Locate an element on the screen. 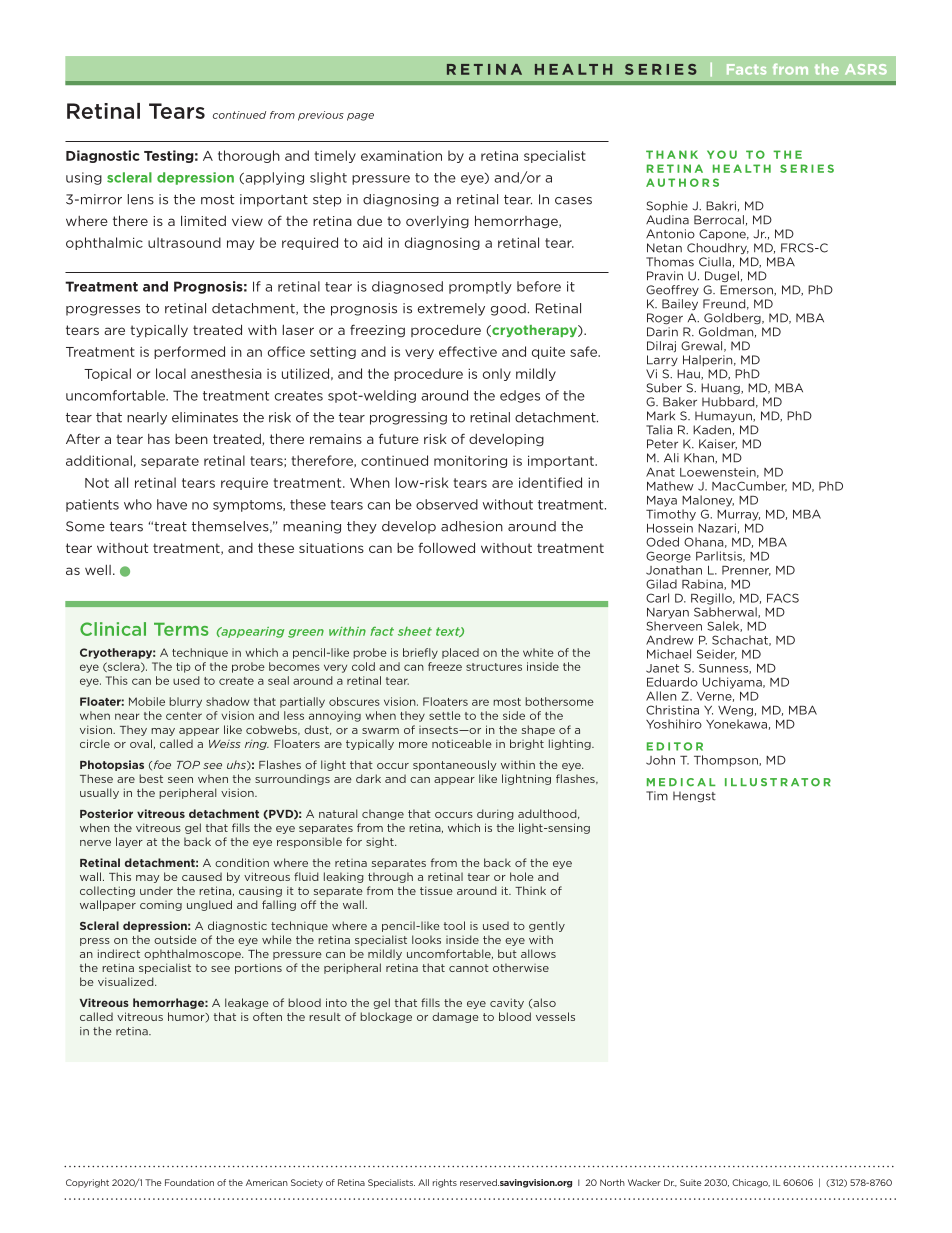 The image size is (952, 1233). Foundation is located at coordinates (189, 1182).
